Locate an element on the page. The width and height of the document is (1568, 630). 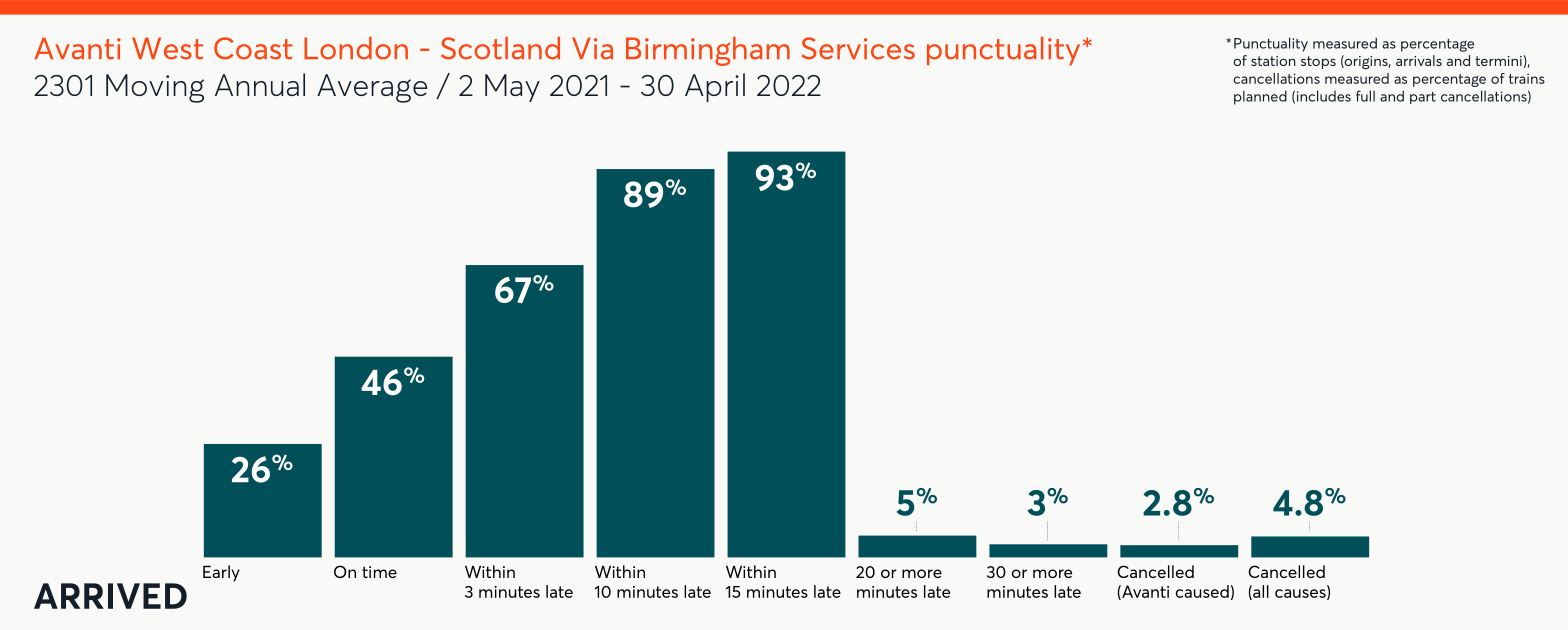
Moving is located at coordinates (155, 88).
